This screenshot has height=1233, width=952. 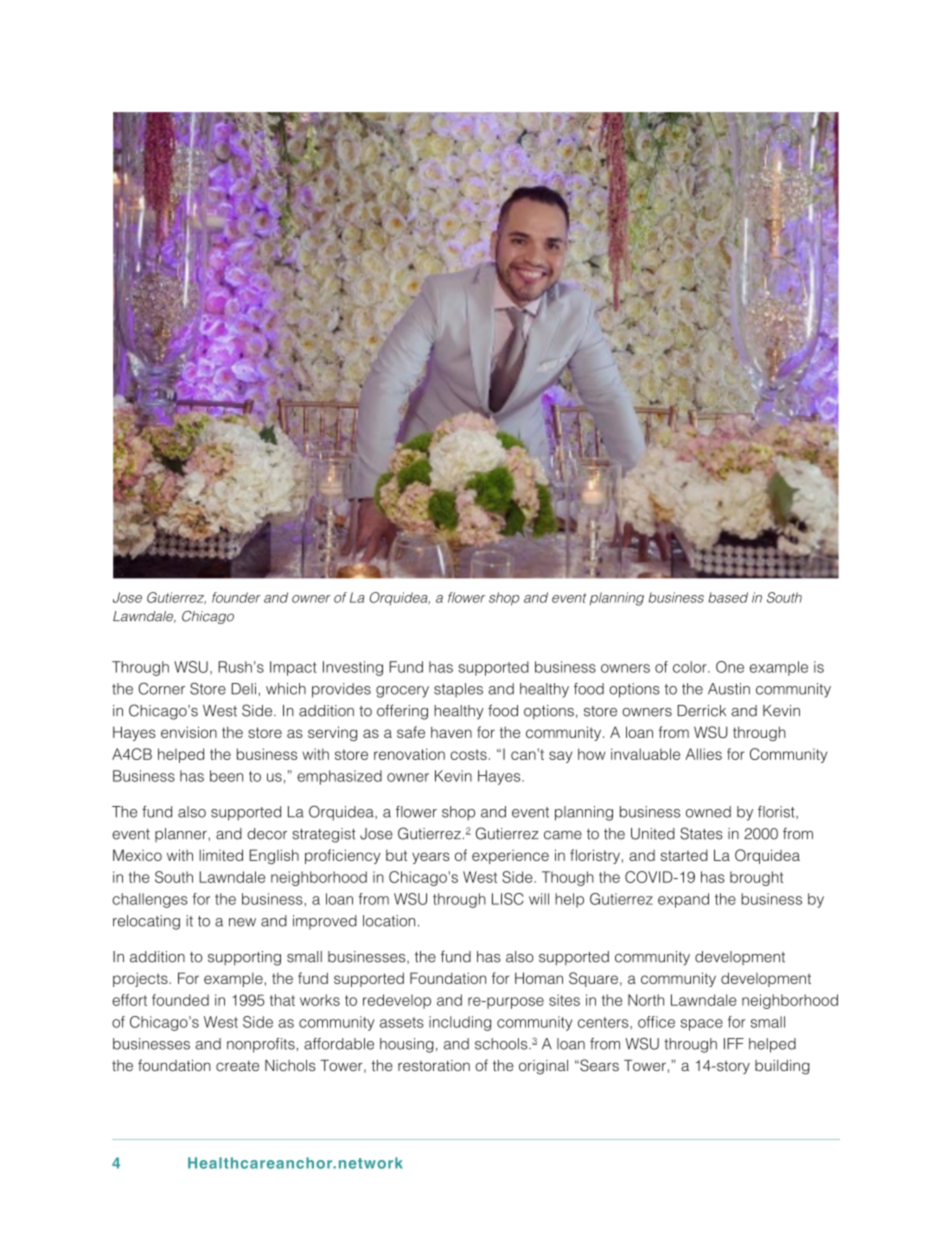 What do you see at coordinates (236, 597) in the screenshot?
I see `founder` at bounding box center [236, 597].
